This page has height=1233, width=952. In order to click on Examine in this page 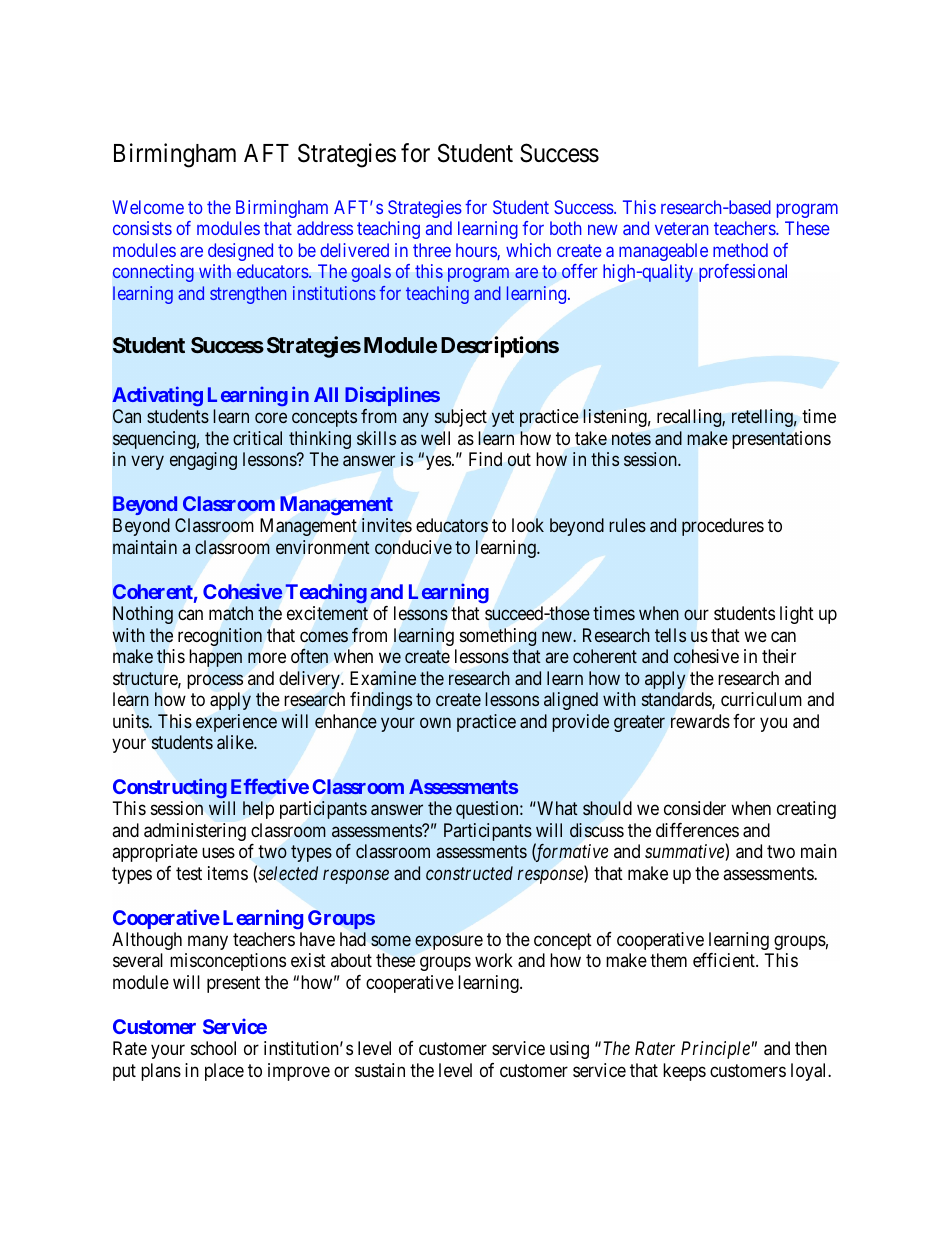, I will do `click(383, 678)`.
